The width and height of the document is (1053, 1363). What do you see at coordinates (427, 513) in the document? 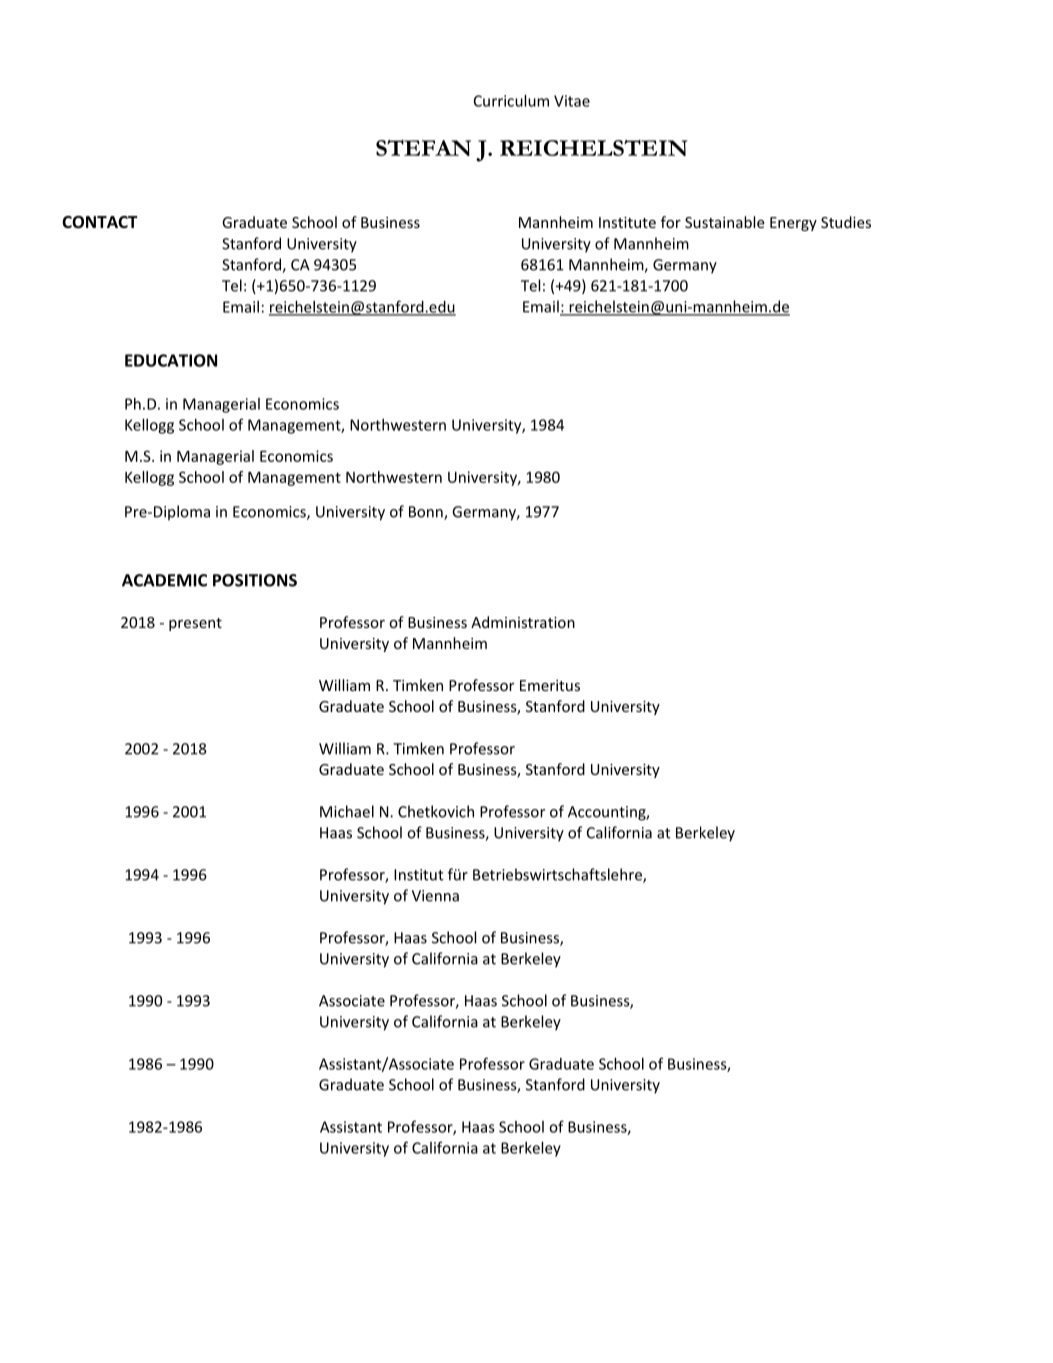
I see `Bonn` at bounding box center [427, 513].
